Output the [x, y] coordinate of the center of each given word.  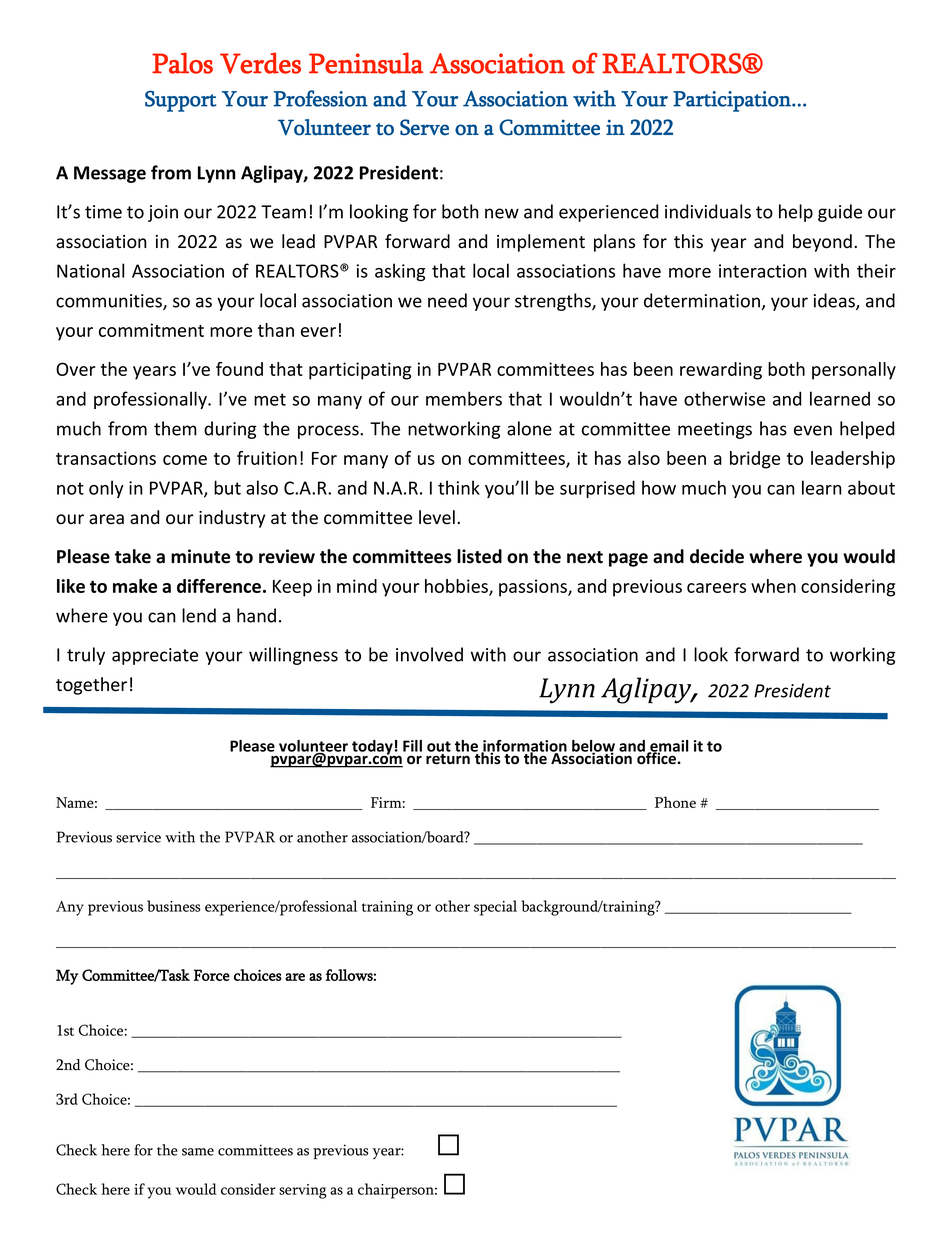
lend [199, 615]
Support [180, 101]
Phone [675, 802]
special [495, 908]
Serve [424, 127]
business [174, 906]
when [773, 586]
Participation [733, 101]
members [464, 398]
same [198, 1152]
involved [429, 654]
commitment [151, 330]
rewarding [721, 371]
